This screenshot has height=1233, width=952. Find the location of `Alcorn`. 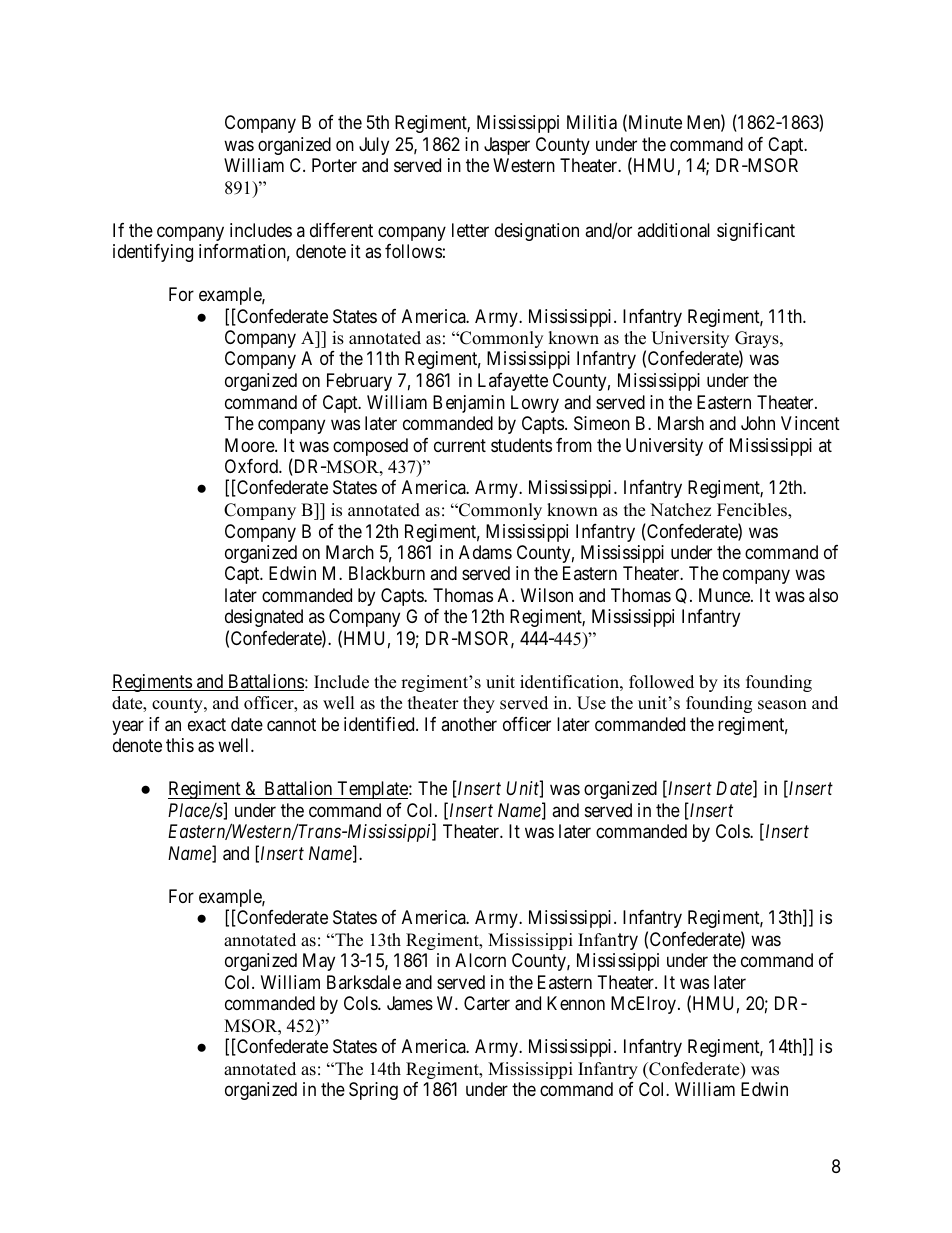

Alcorn is located at coordinates (480, 960).
